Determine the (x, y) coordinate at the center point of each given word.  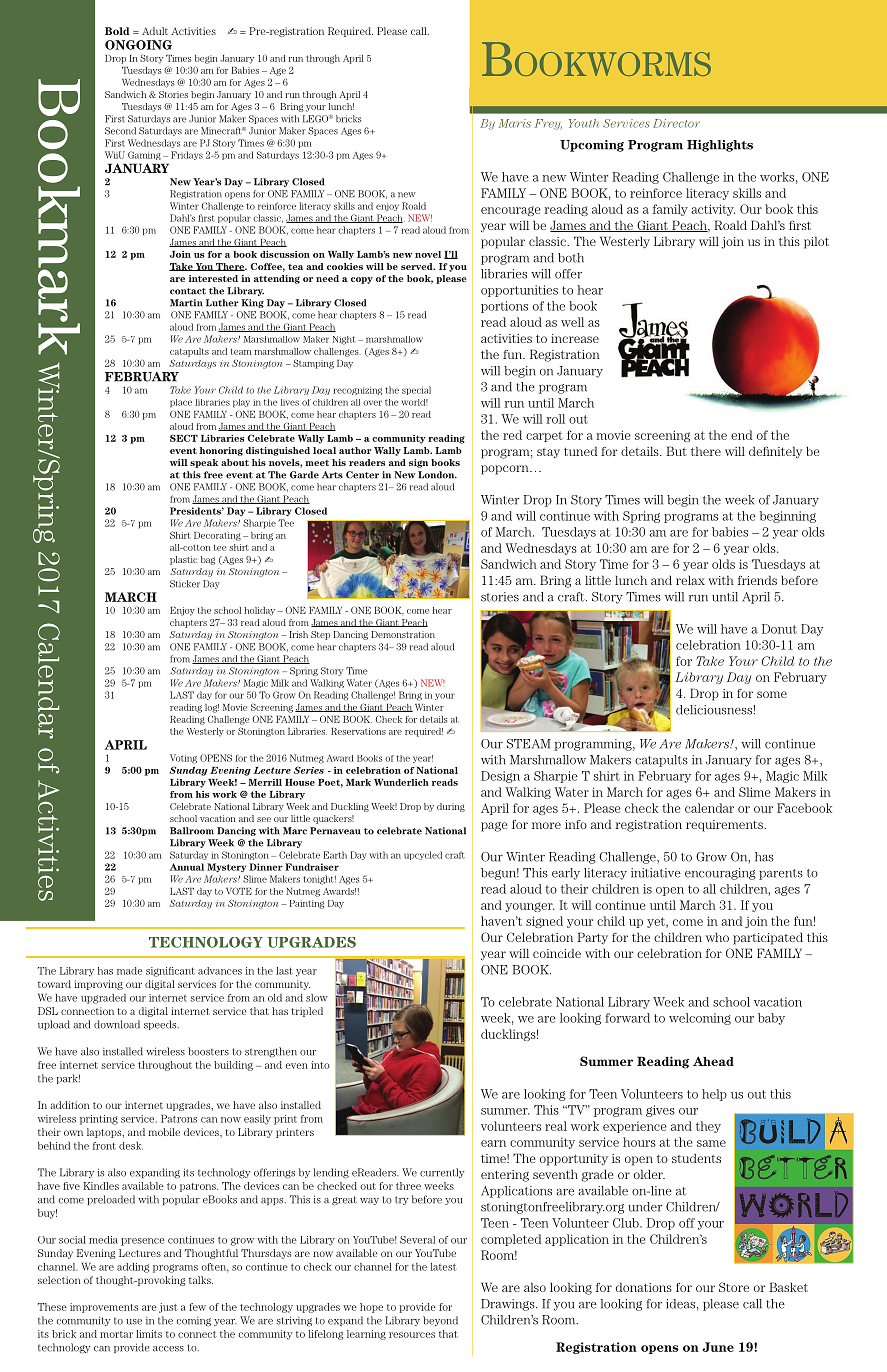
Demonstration (403, 634)
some (772, 694)
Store (734, 1287)
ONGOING (138, 45)
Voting (183, 759)
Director (676, 123)
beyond (440, 1321)
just (168, 1308)
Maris (515, 123)
